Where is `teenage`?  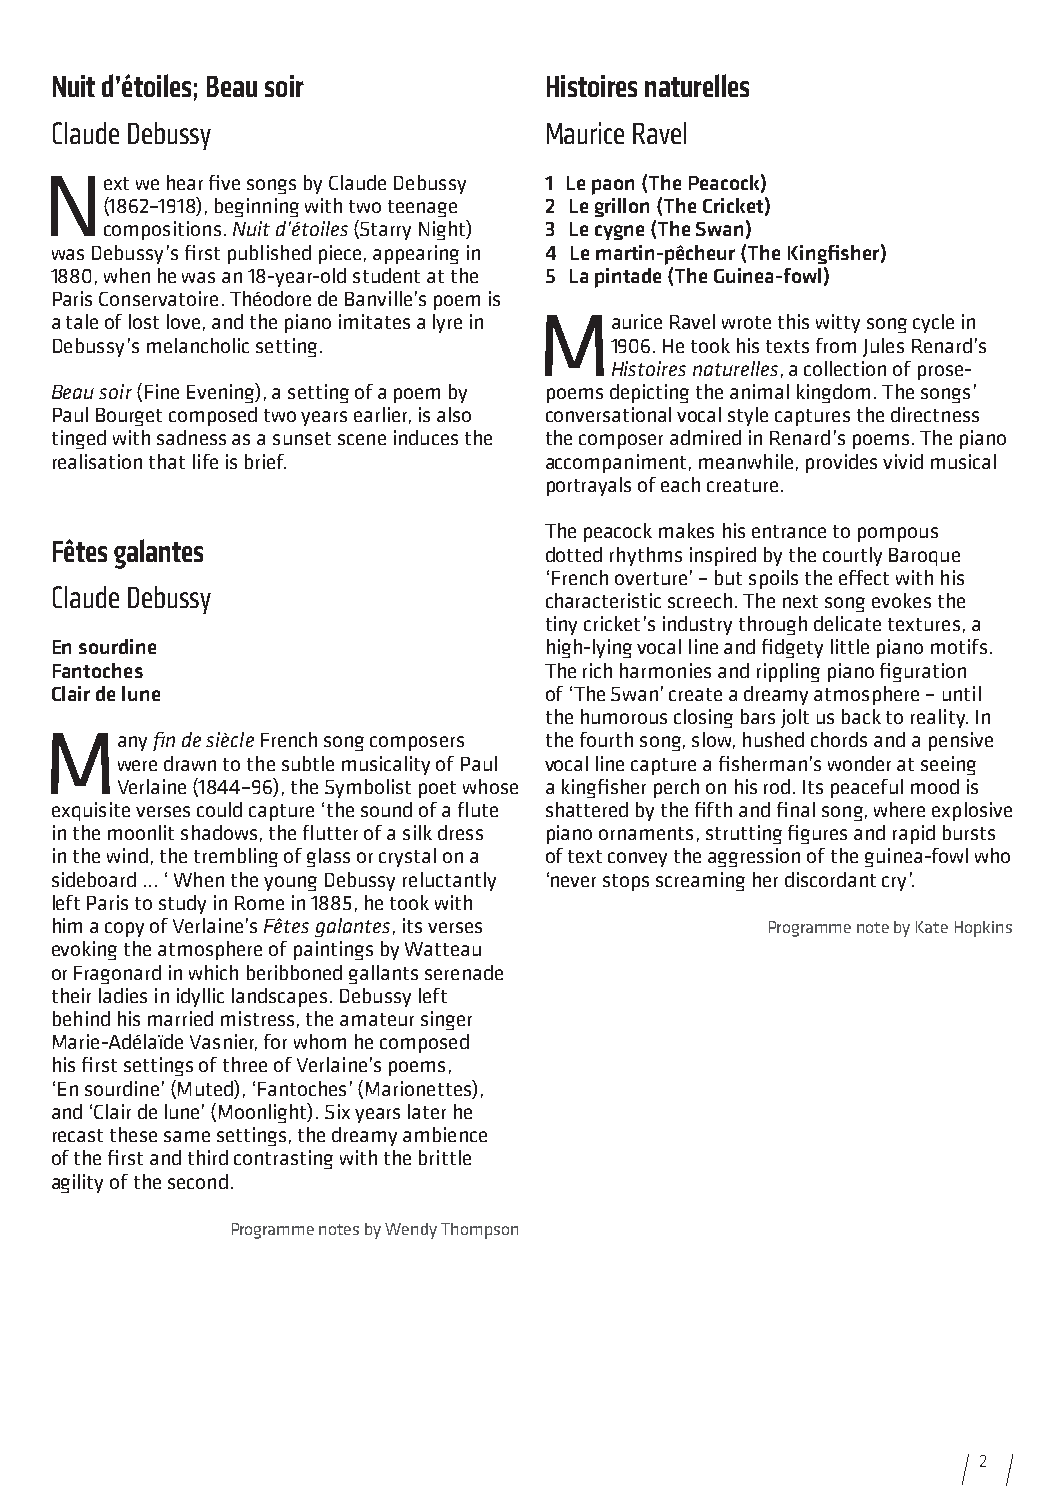 teenage is located at coordinates (422, 208).
